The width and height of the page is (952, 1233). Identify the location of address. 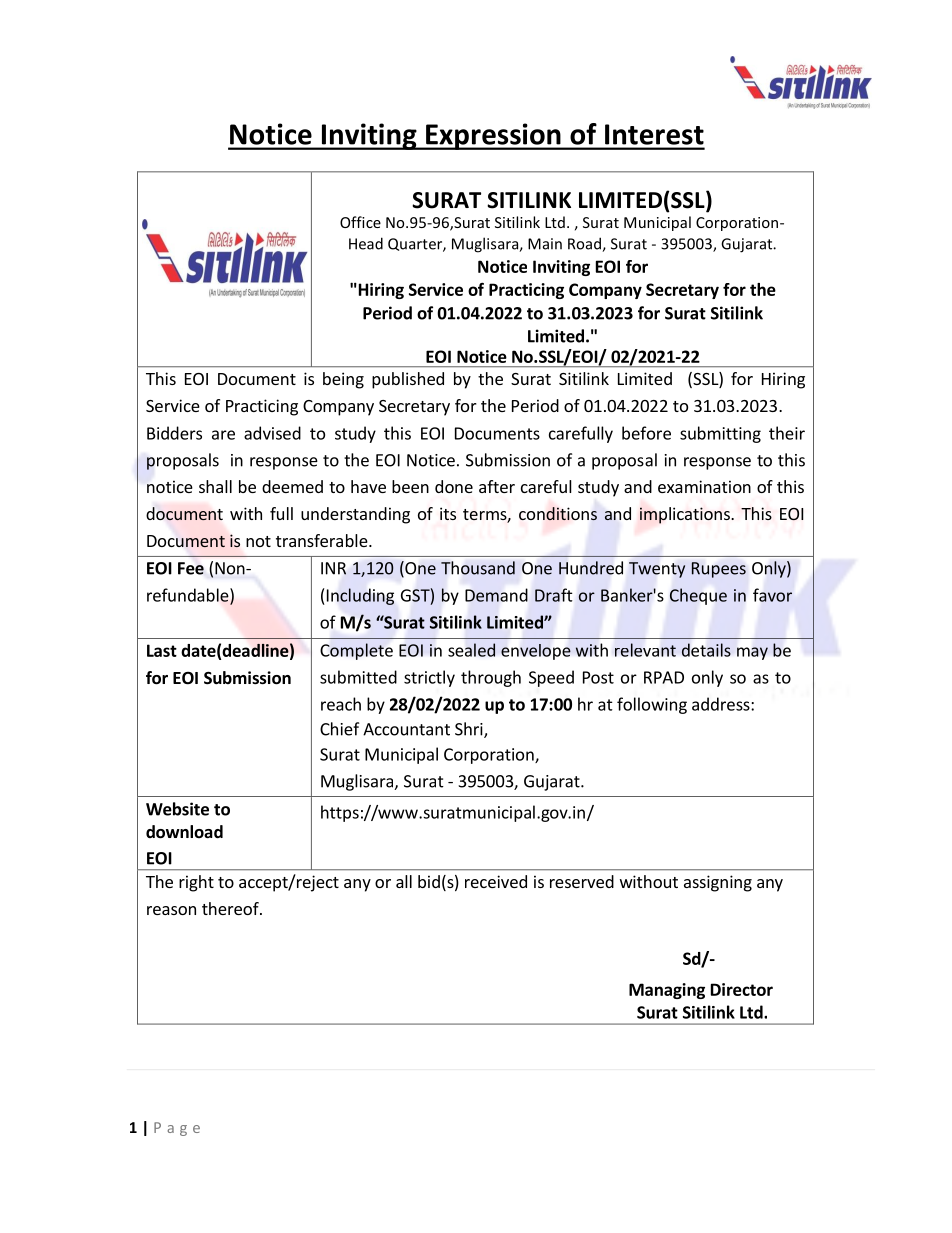
(722, 704).
